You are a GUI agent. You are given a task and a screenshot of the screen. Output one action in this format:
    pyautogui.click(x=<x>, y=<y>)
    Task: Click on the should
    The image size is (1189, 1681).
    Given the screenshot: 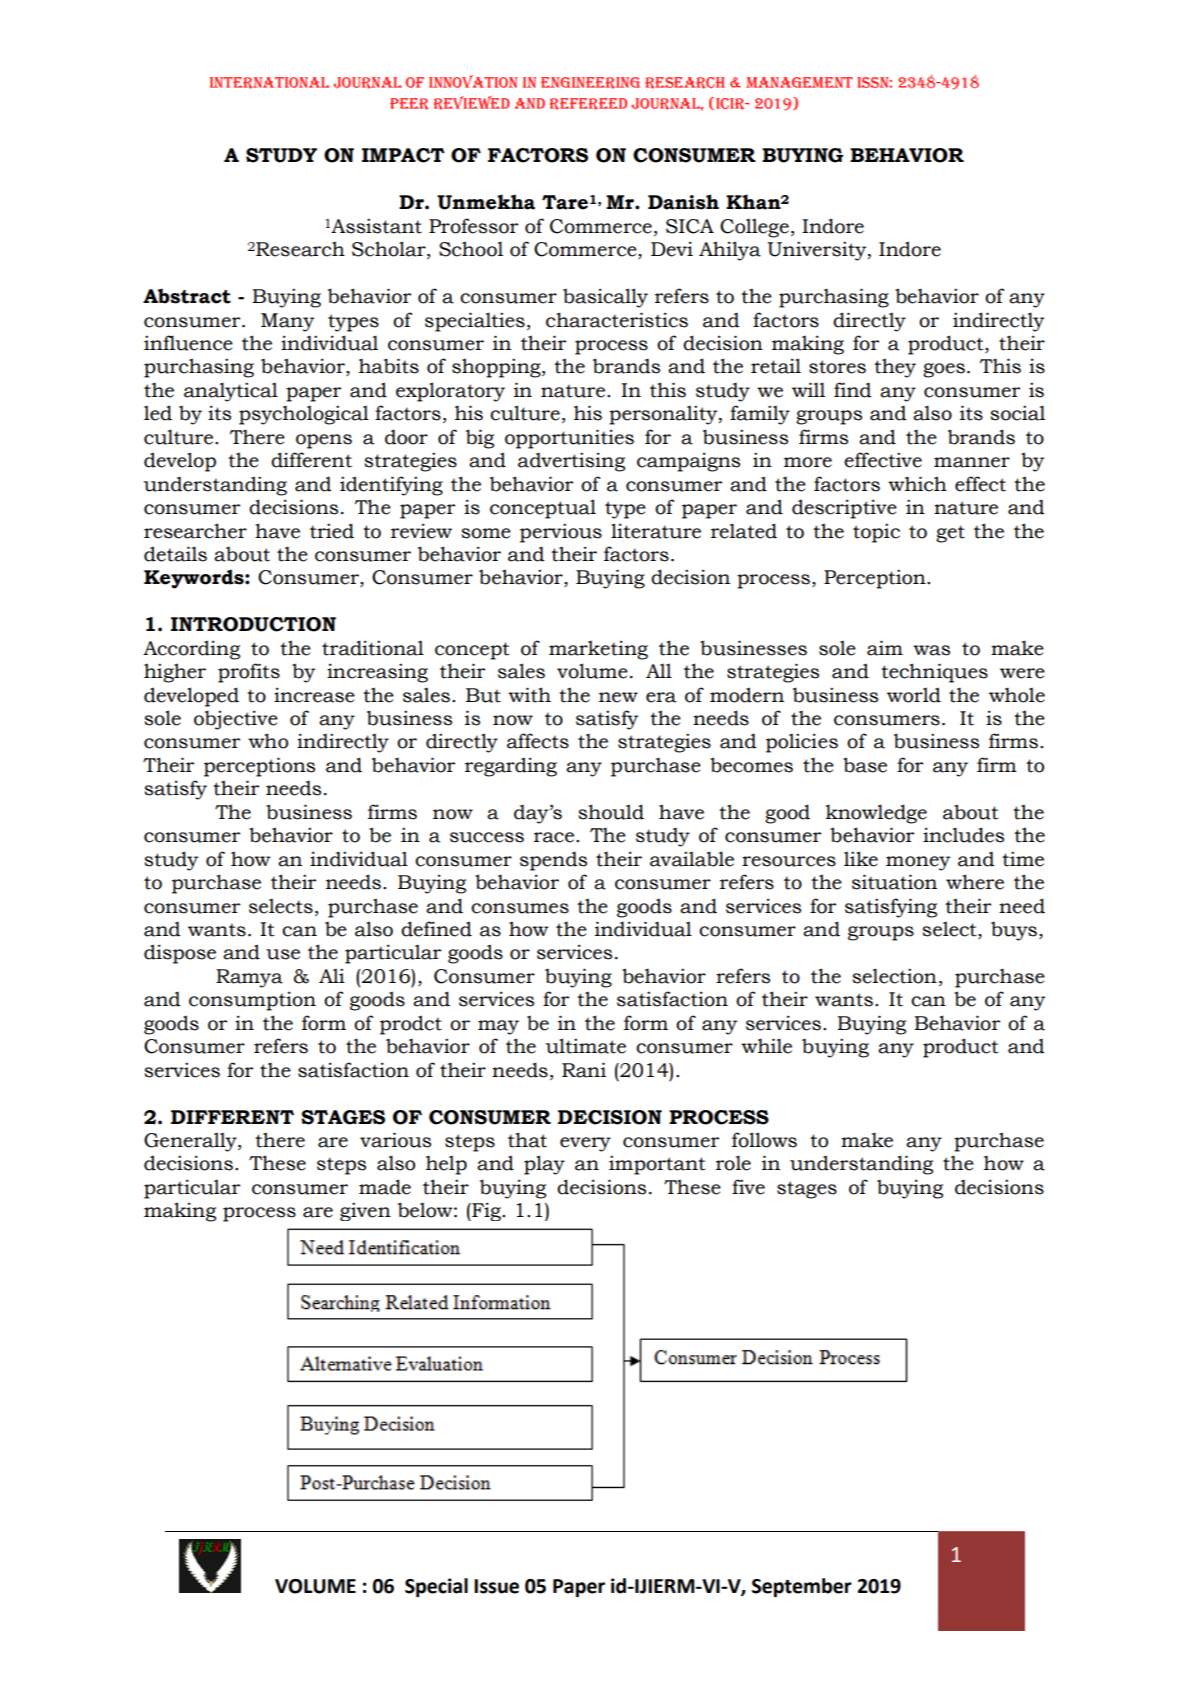 What is the action you would take?
    pyautogui.click(x=611, y=812)
